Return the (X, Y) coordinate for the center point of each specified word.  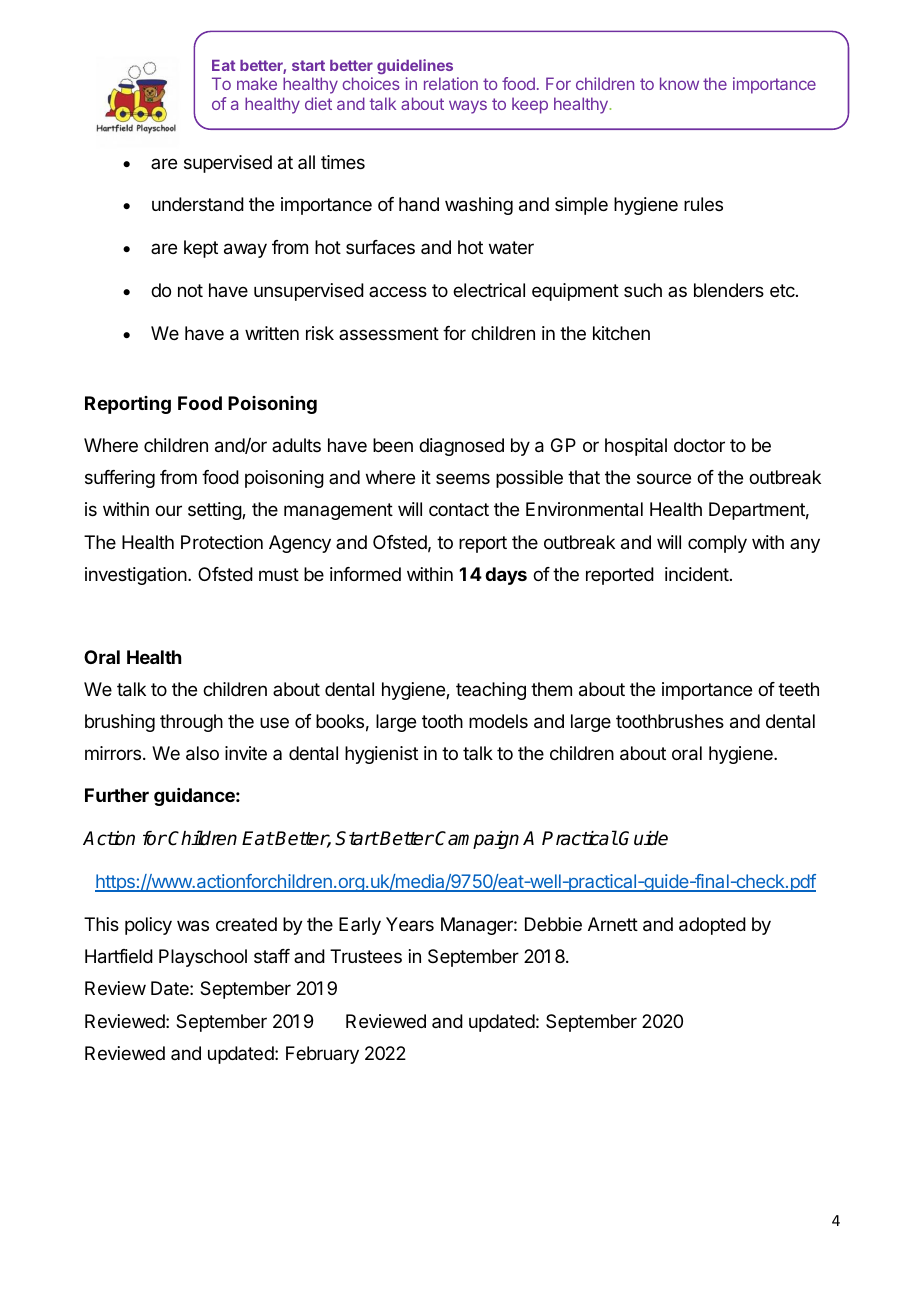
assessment (389, 333)
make (257, 83)
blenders (729, 290)
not (190, 290)
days (506, 576)
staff (272, 956)
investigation (137, 576)
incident (697, 574)
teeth (798, 689)
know (679, 83)
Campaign (477, 840)
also (202, 753)
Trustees (366, 956)
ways (468, 107)
